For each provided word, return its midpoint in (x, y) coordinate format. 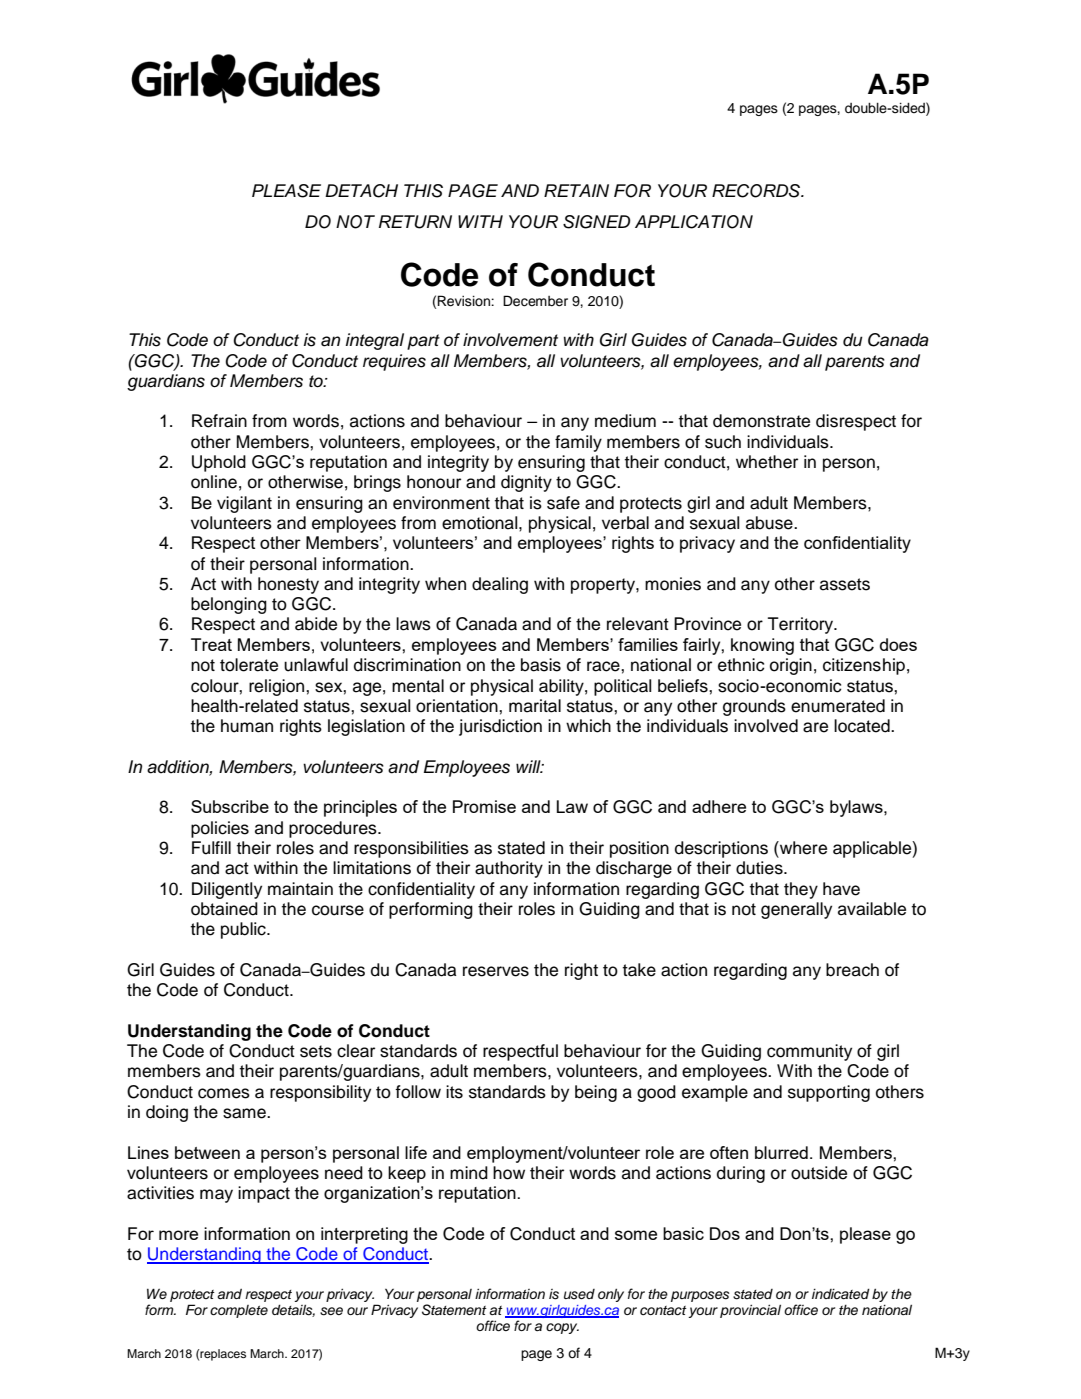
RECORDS (757, 191)
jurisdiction (500, 727)
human (247, 726)
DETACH (361, 191)
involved (766, 726)
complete (239, 1311)
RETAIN (576, 190)
